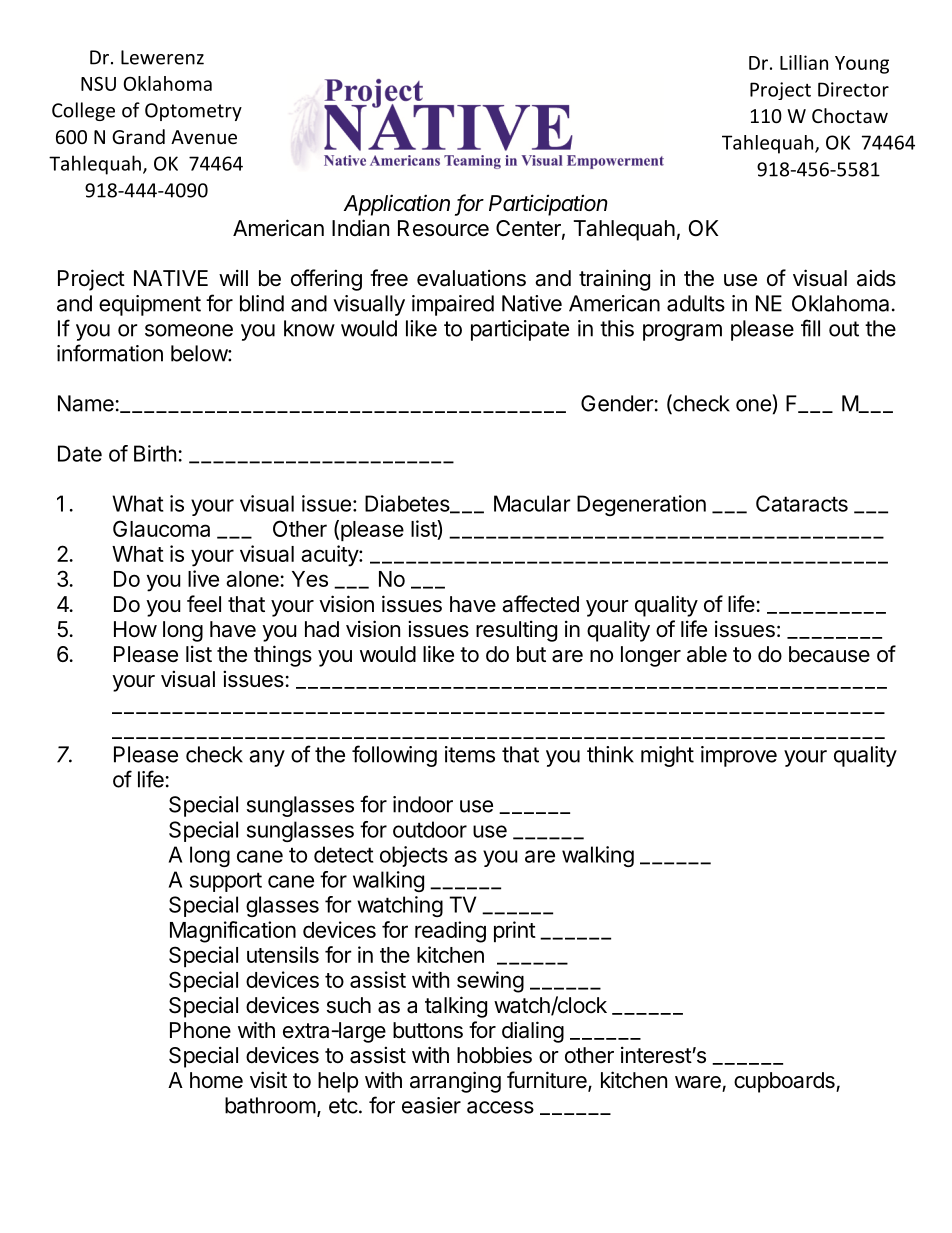  Describe the element at coordinates (216, 1080) in the image. I see `home` at that location.
